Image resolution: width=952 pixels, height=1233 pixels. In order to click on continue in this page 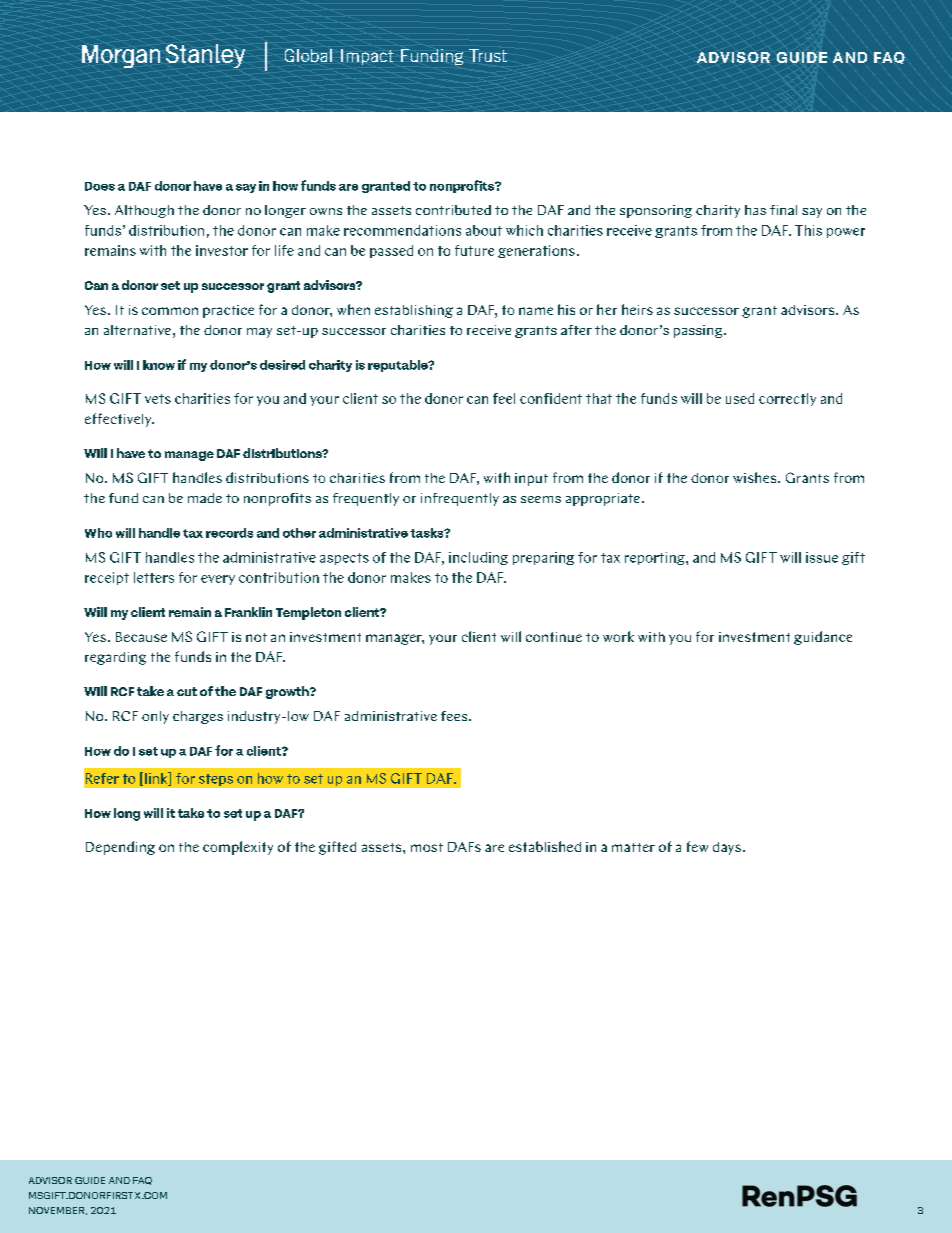, I will do `click(554, 637)`.
